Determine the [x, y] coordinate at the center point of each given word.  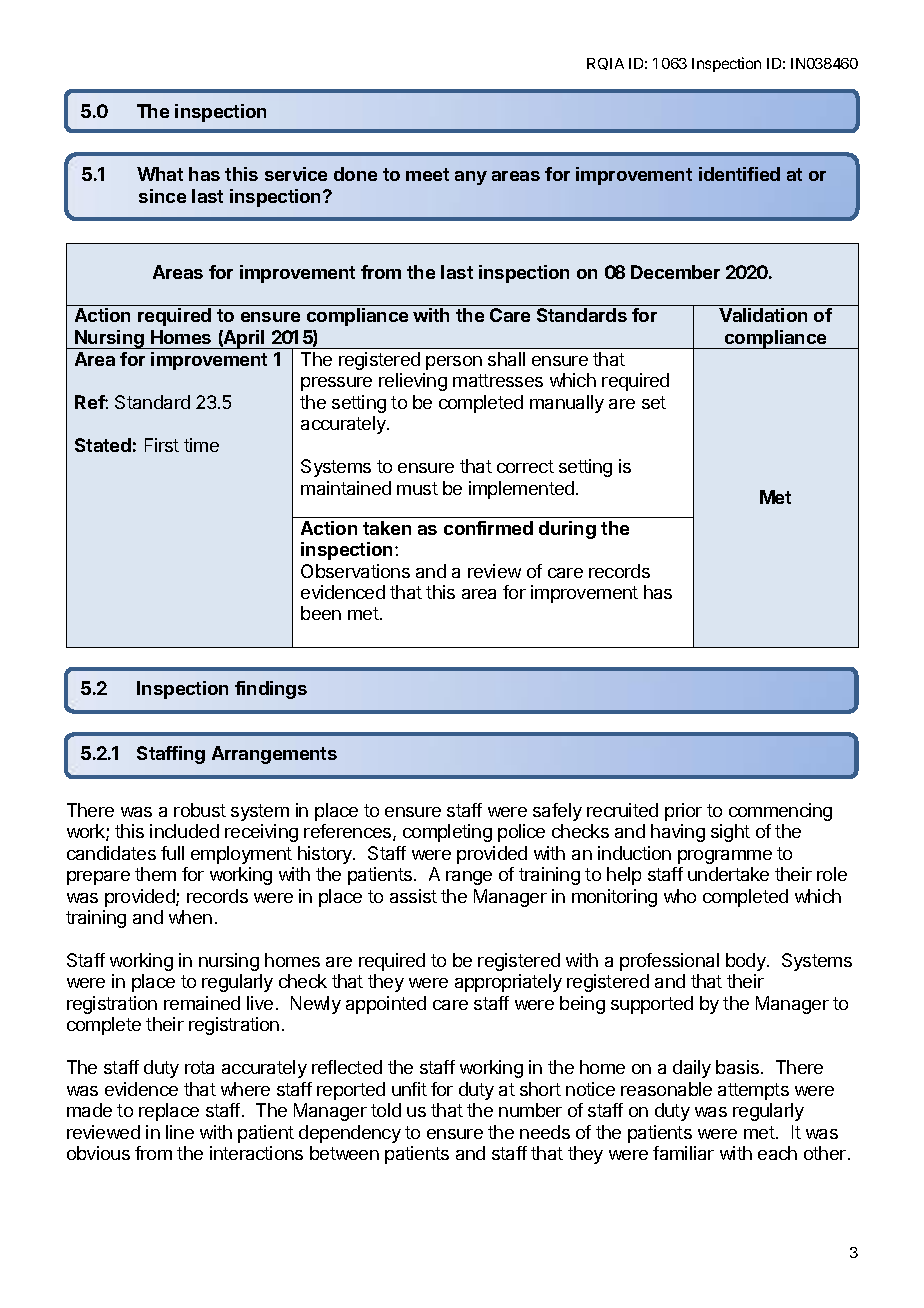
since [162, 196]
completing [447, 833]
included [184, 831]
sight [730, 833]
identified [739, 174]
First [162, 445]
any [471, 178]
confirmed [488, 528]
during [567, 530]
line [180, 1132]
